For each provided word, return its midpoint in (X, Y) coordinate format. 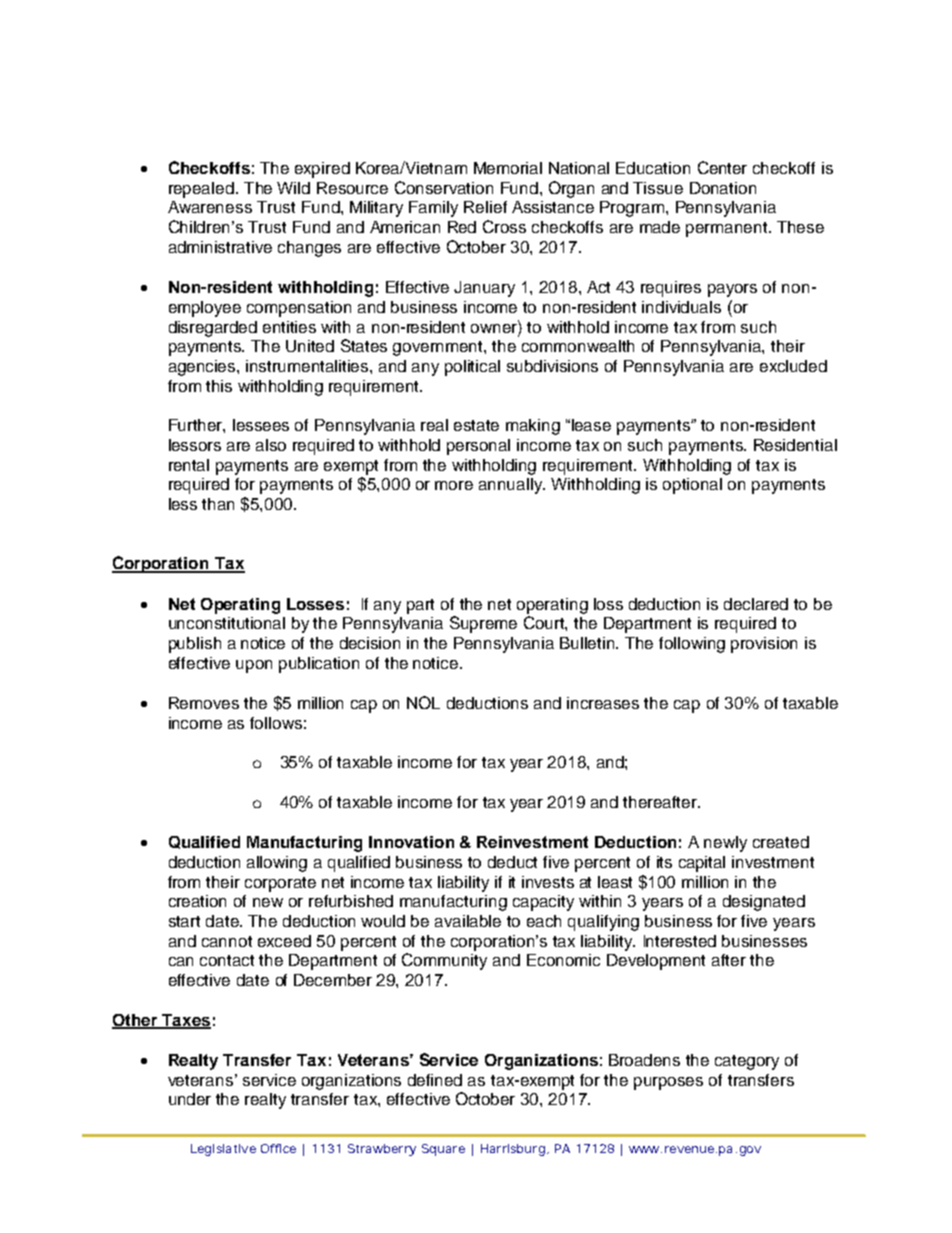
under (190, 1099)
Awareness (210, 207)
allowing (277, 864)
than (218, 504)
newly (725, 844)
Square (443, 1150)
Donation (723, 188)
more (454, 485)
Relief (485, 207)
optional (692, 486)
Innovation (411, 842)
